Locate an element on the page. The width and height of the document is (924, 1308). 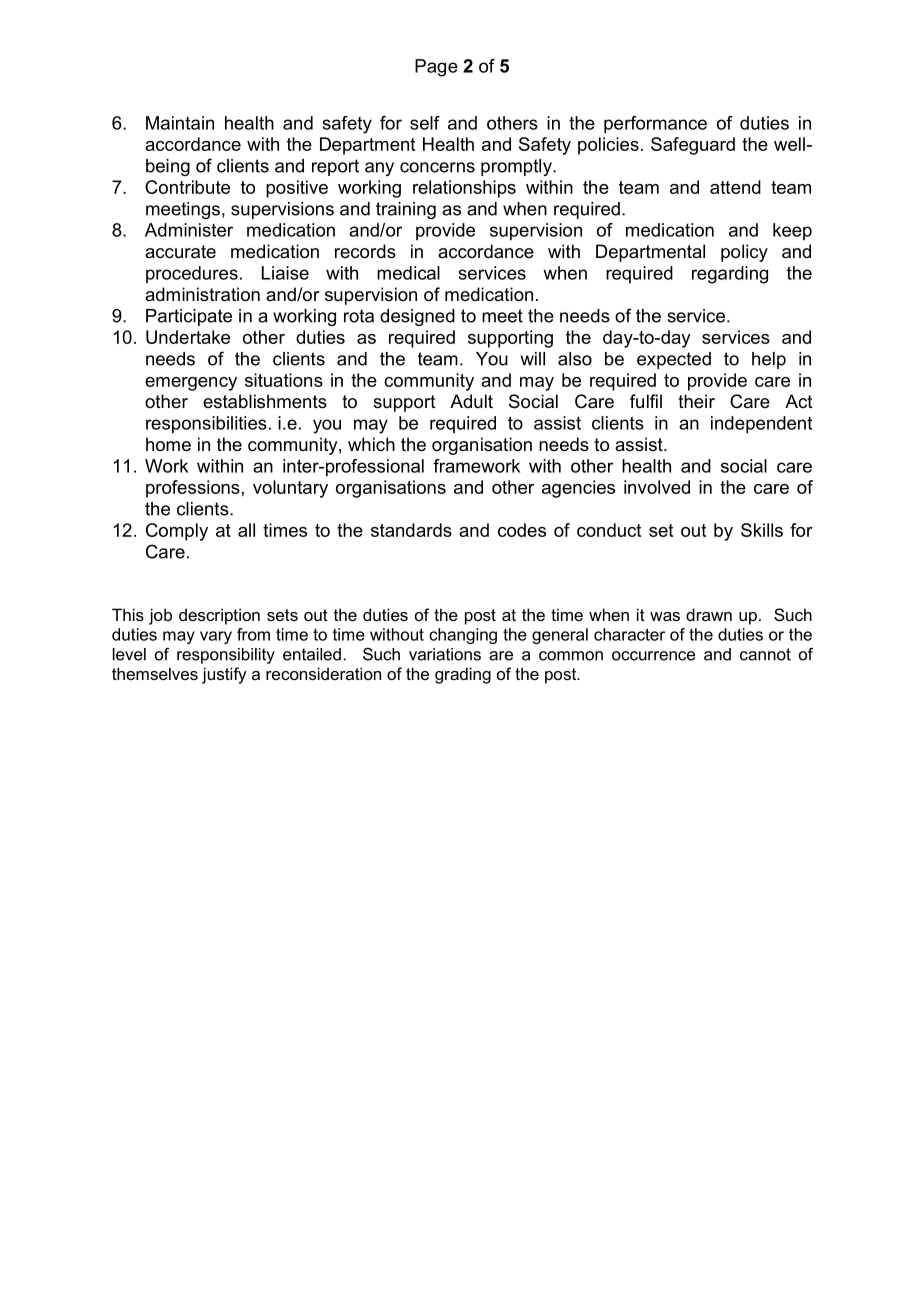
Maintain is located at coordinates (180, 123).
